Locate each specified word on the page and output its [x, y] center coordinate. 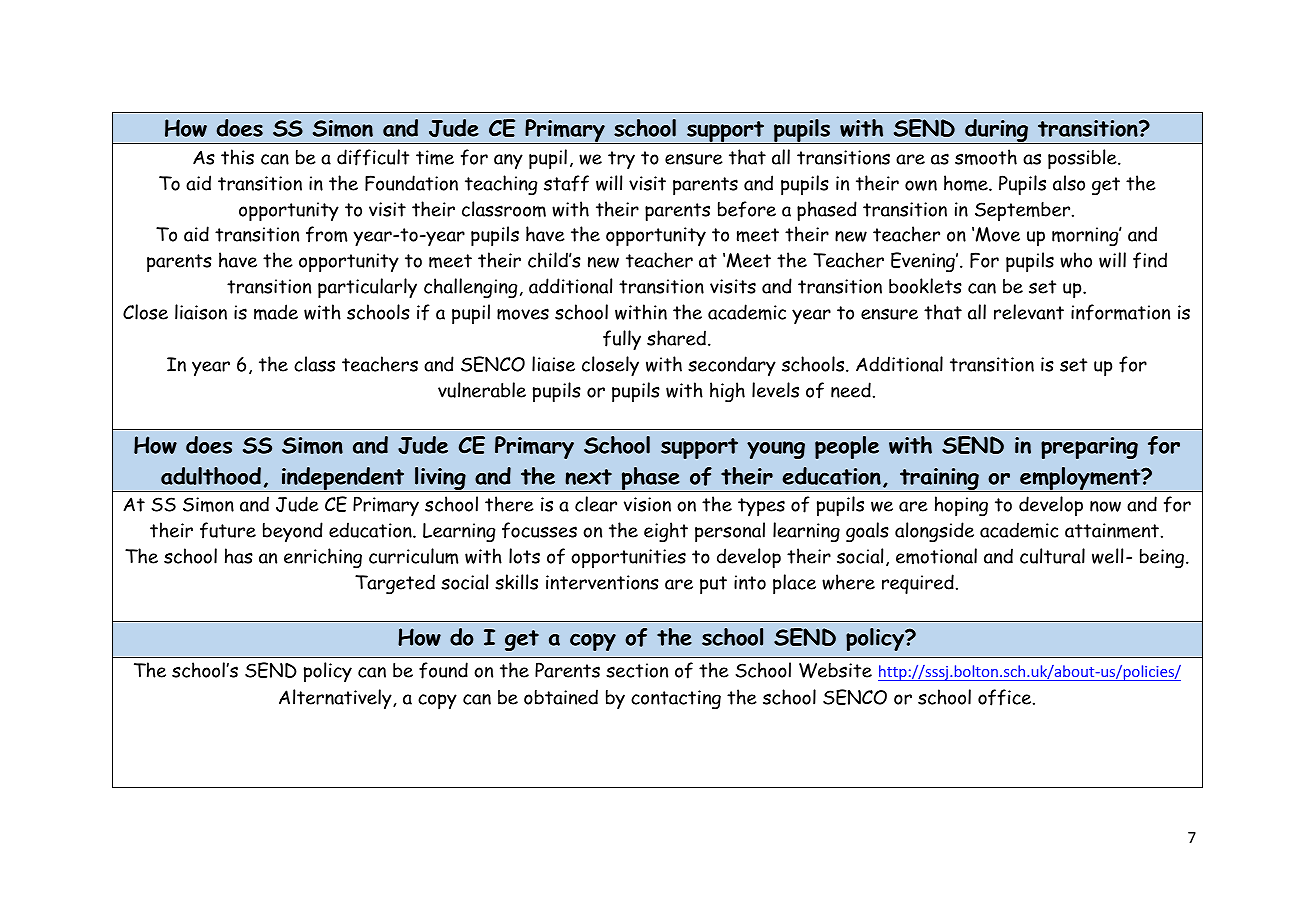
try [621, 160]
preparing [1089, 448]
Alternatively [336, 699]
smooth [986, 157]
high [727, 392]
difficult [373, 157]
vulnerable [482, 390]
